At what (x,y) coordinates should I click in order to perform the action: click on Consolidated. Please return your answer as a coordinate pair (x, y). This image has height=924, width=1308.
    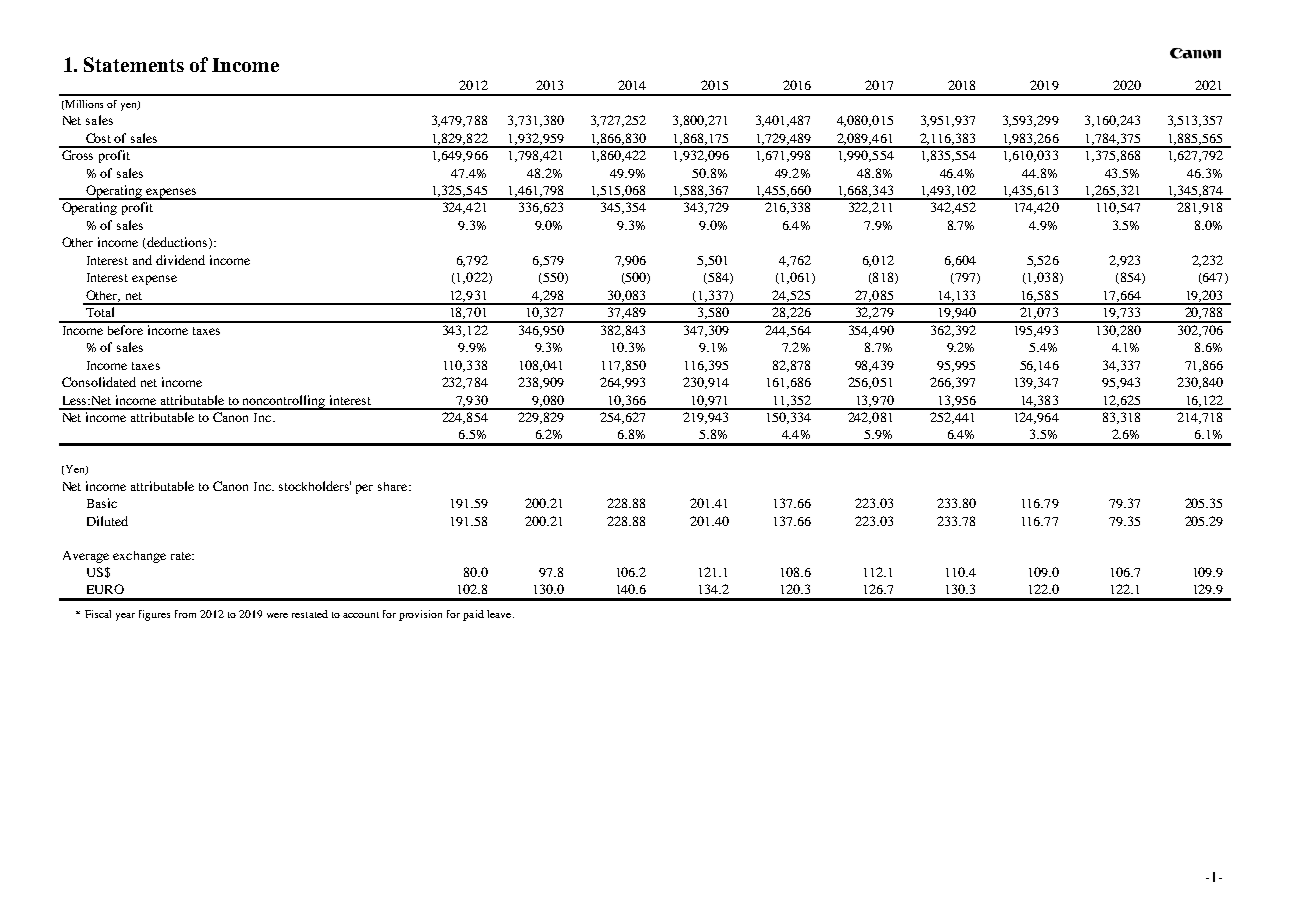
    Looking at the image, I should click on (99, 382).
